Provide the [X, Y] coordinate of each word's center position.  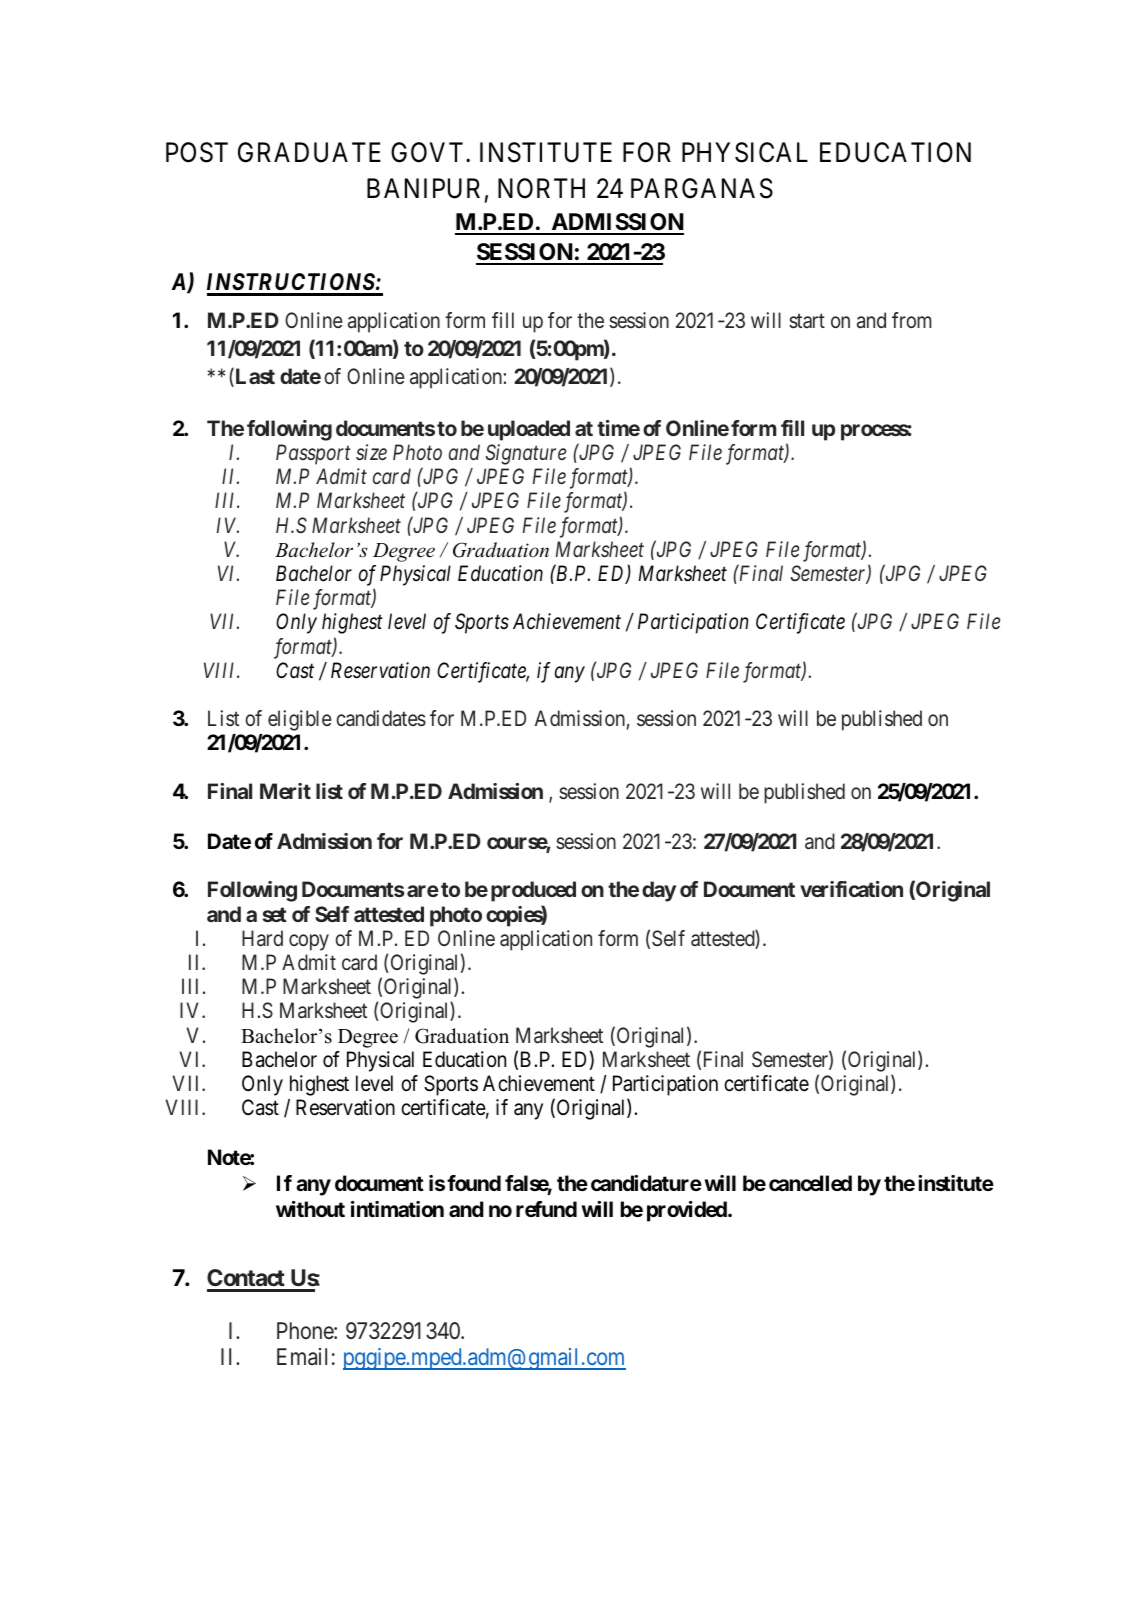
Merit [285, 791]
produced [533, 891]
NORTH [541, 188]
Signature [526, 454]
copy [309, 942]
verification [851, 889]
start [807, 321]
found [474, 1183]
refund [546, 1209]
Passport [313, 454]
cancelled [810, 1183]
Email [302, 1357]
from [912, 320]
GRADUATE [309, 152]
